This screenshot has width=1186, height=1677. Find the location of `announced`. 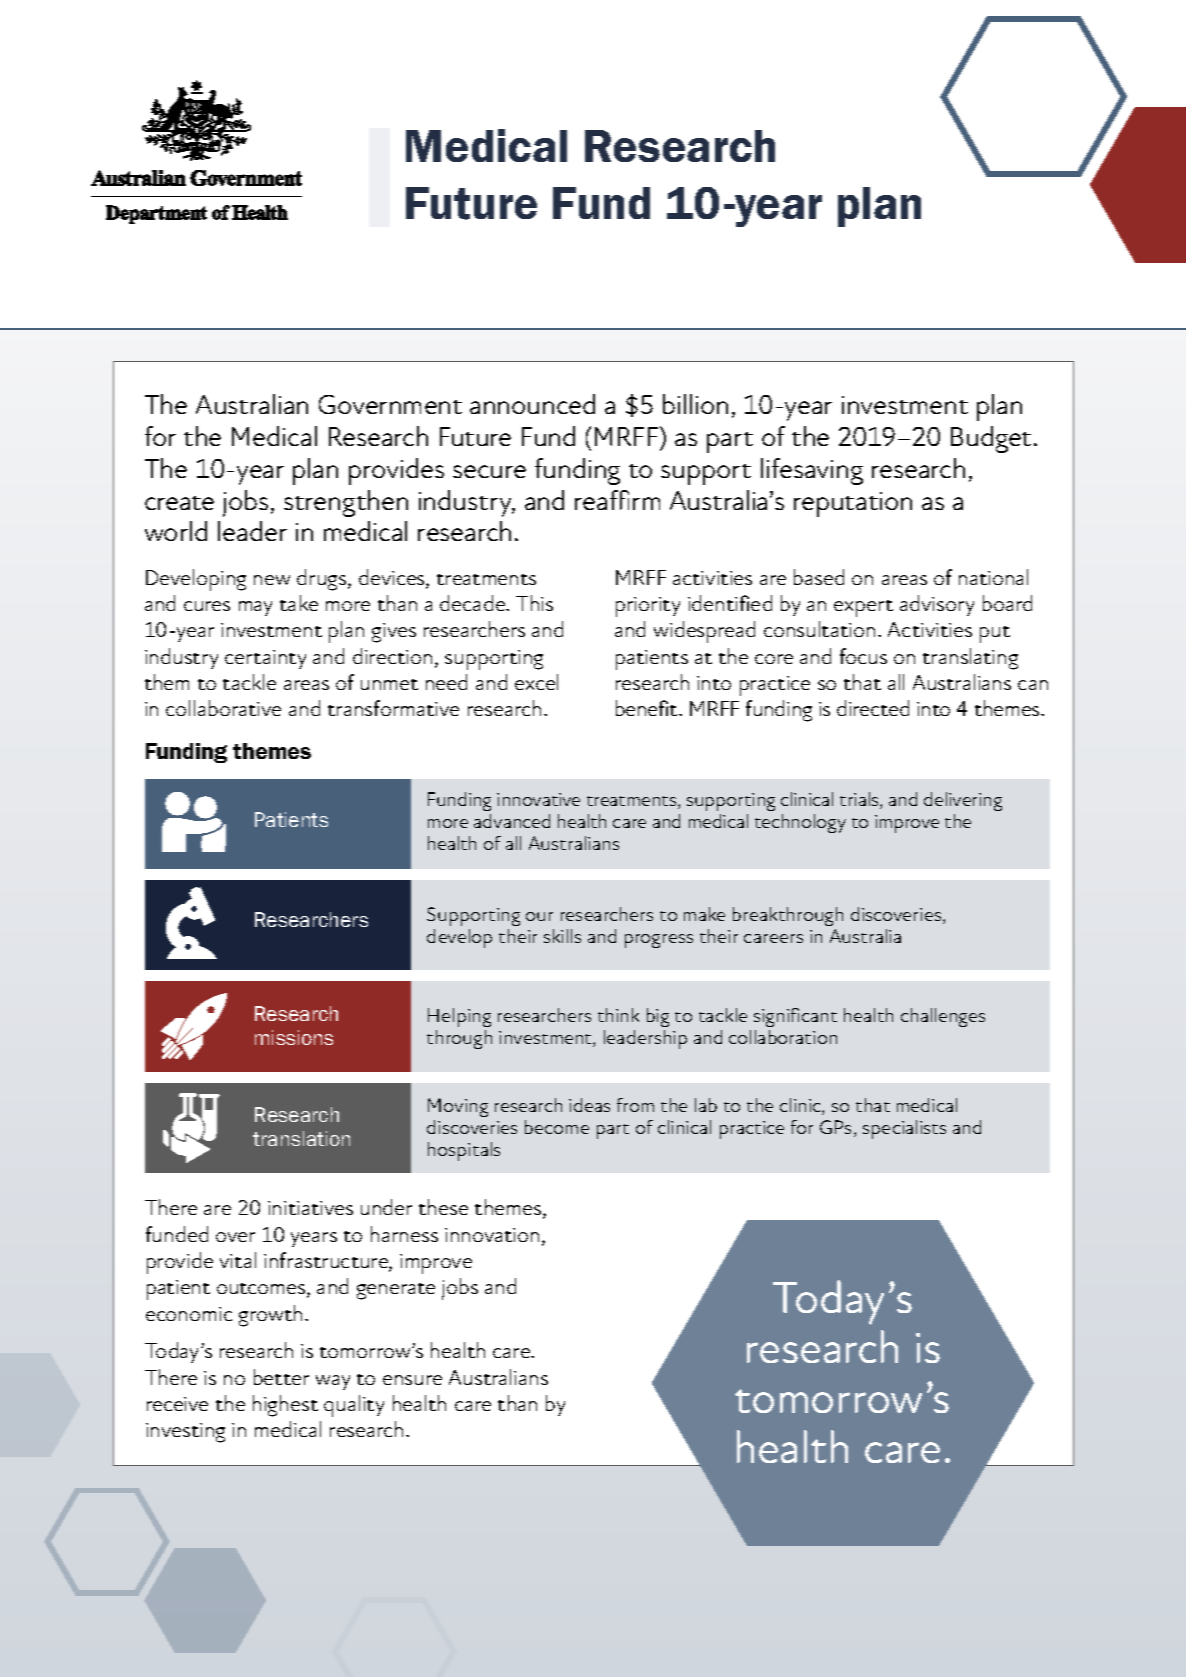

announced is located at coordinates (532, 404).
